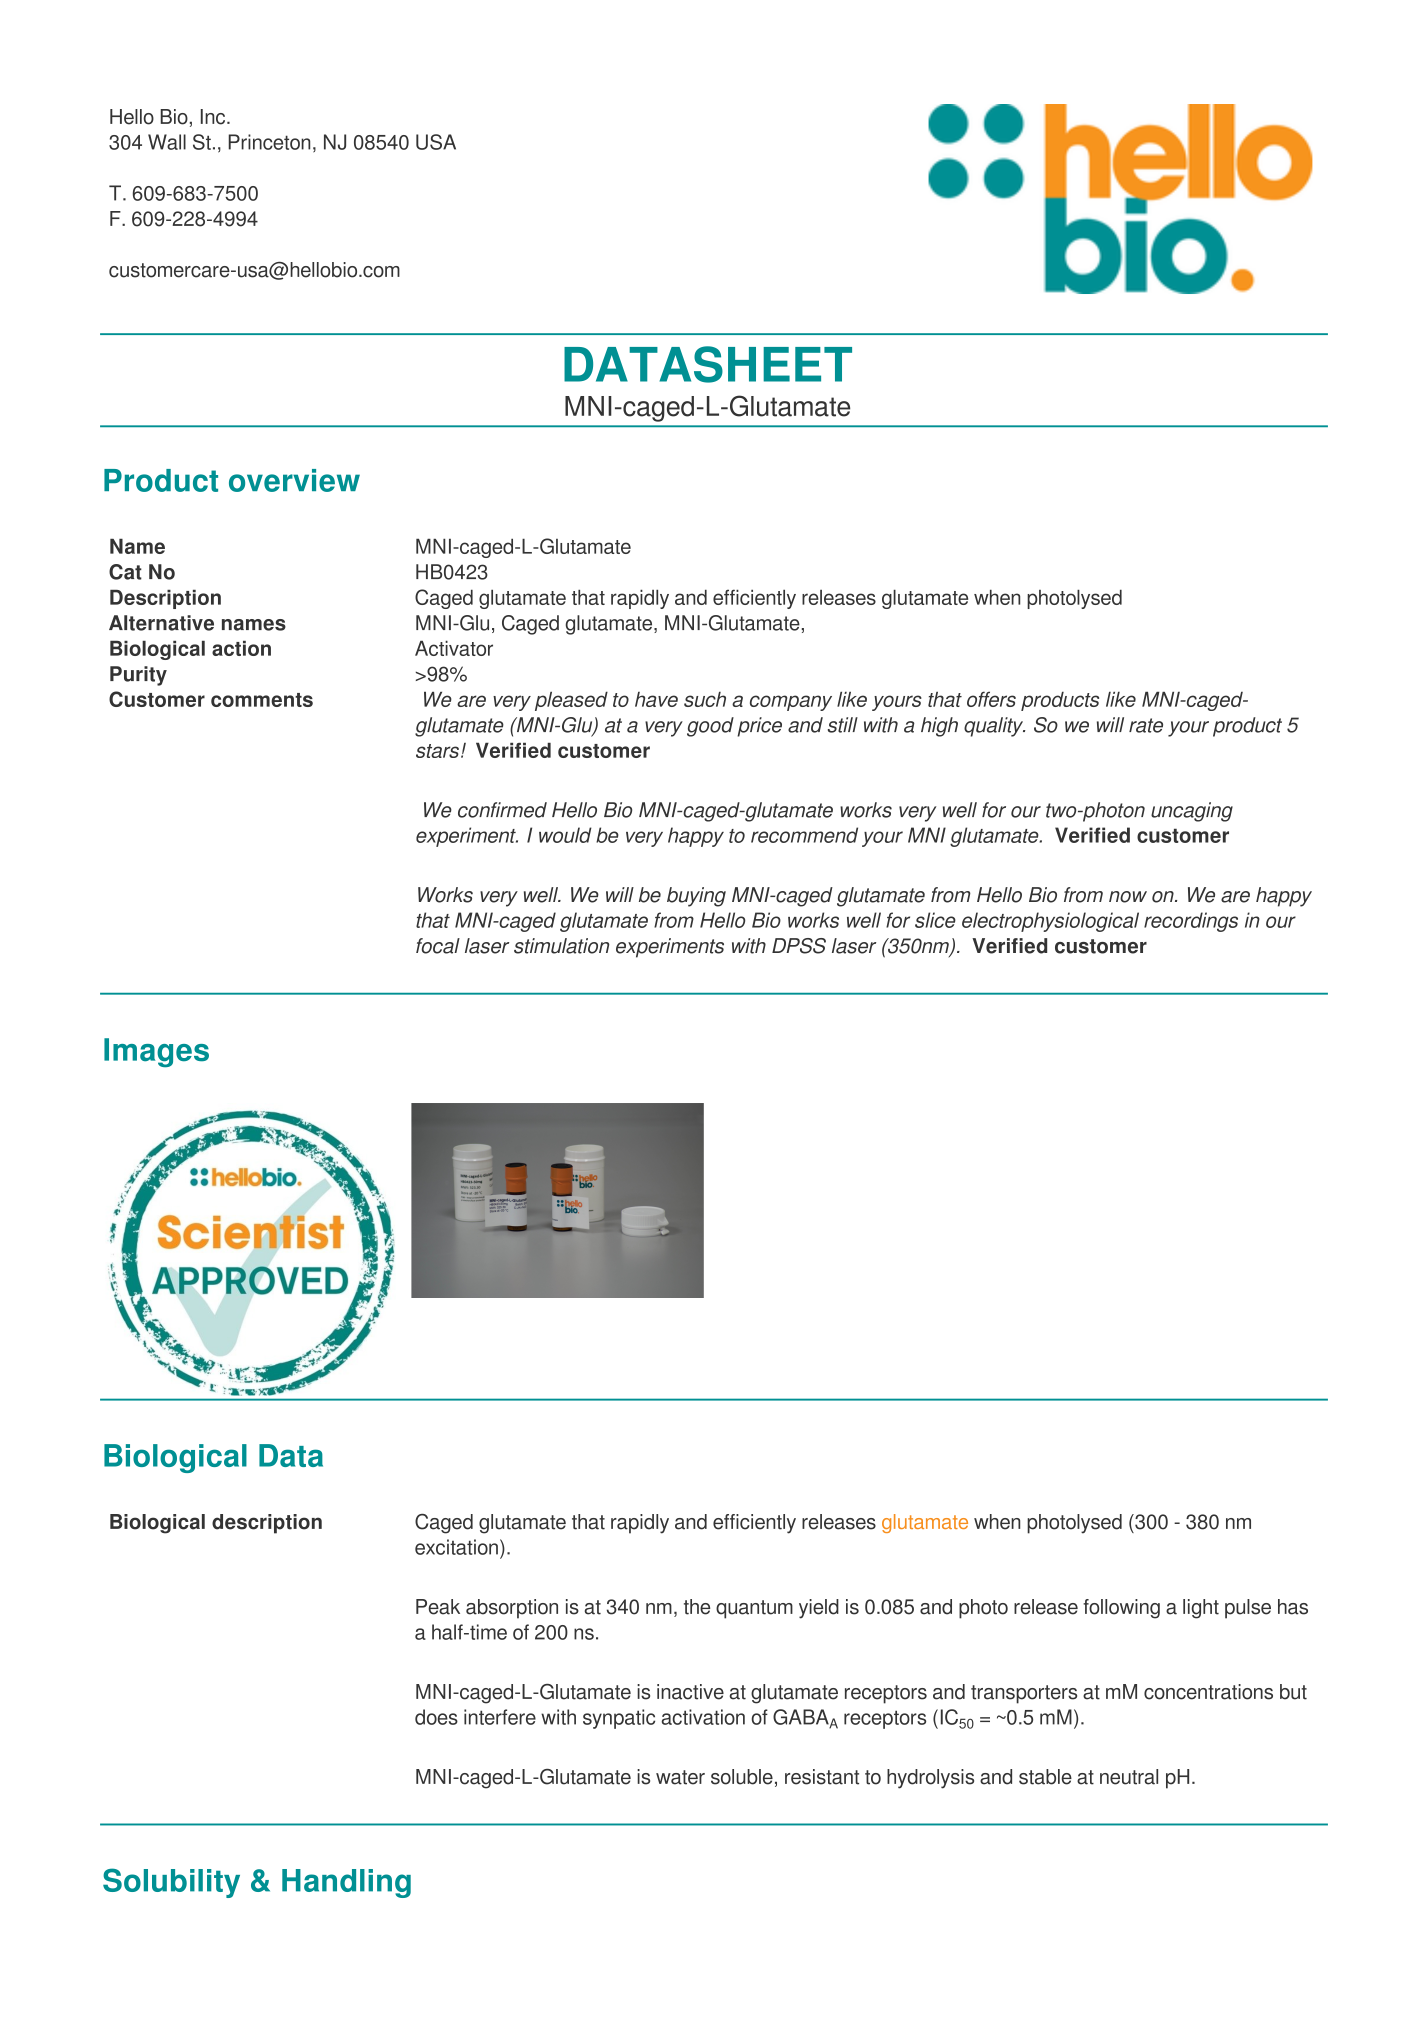  Describe the element at coordinates (697, 1607) in the image. I see `the` at that location.
